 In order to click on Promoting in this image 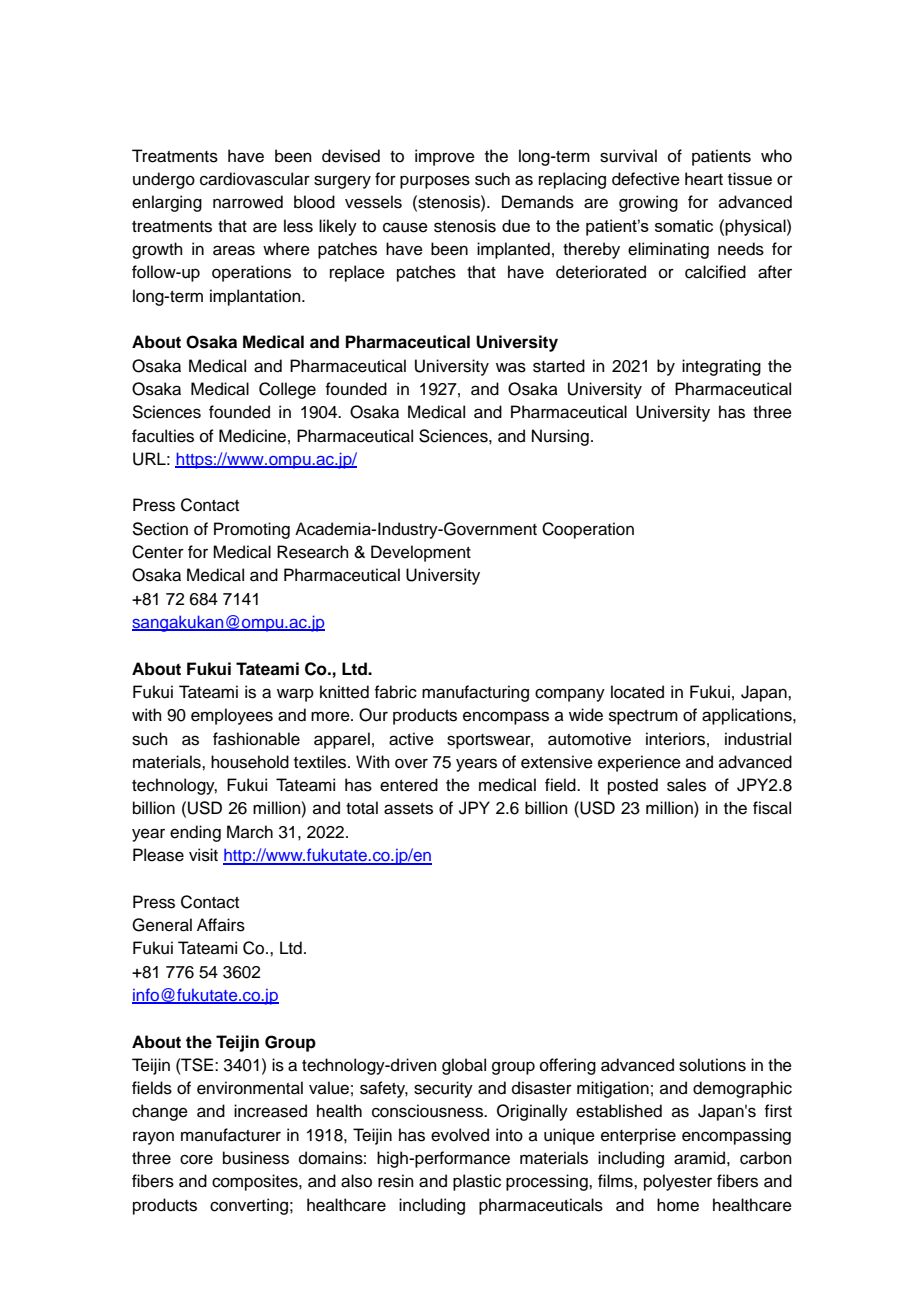, I will do `click(252, 530)`.
